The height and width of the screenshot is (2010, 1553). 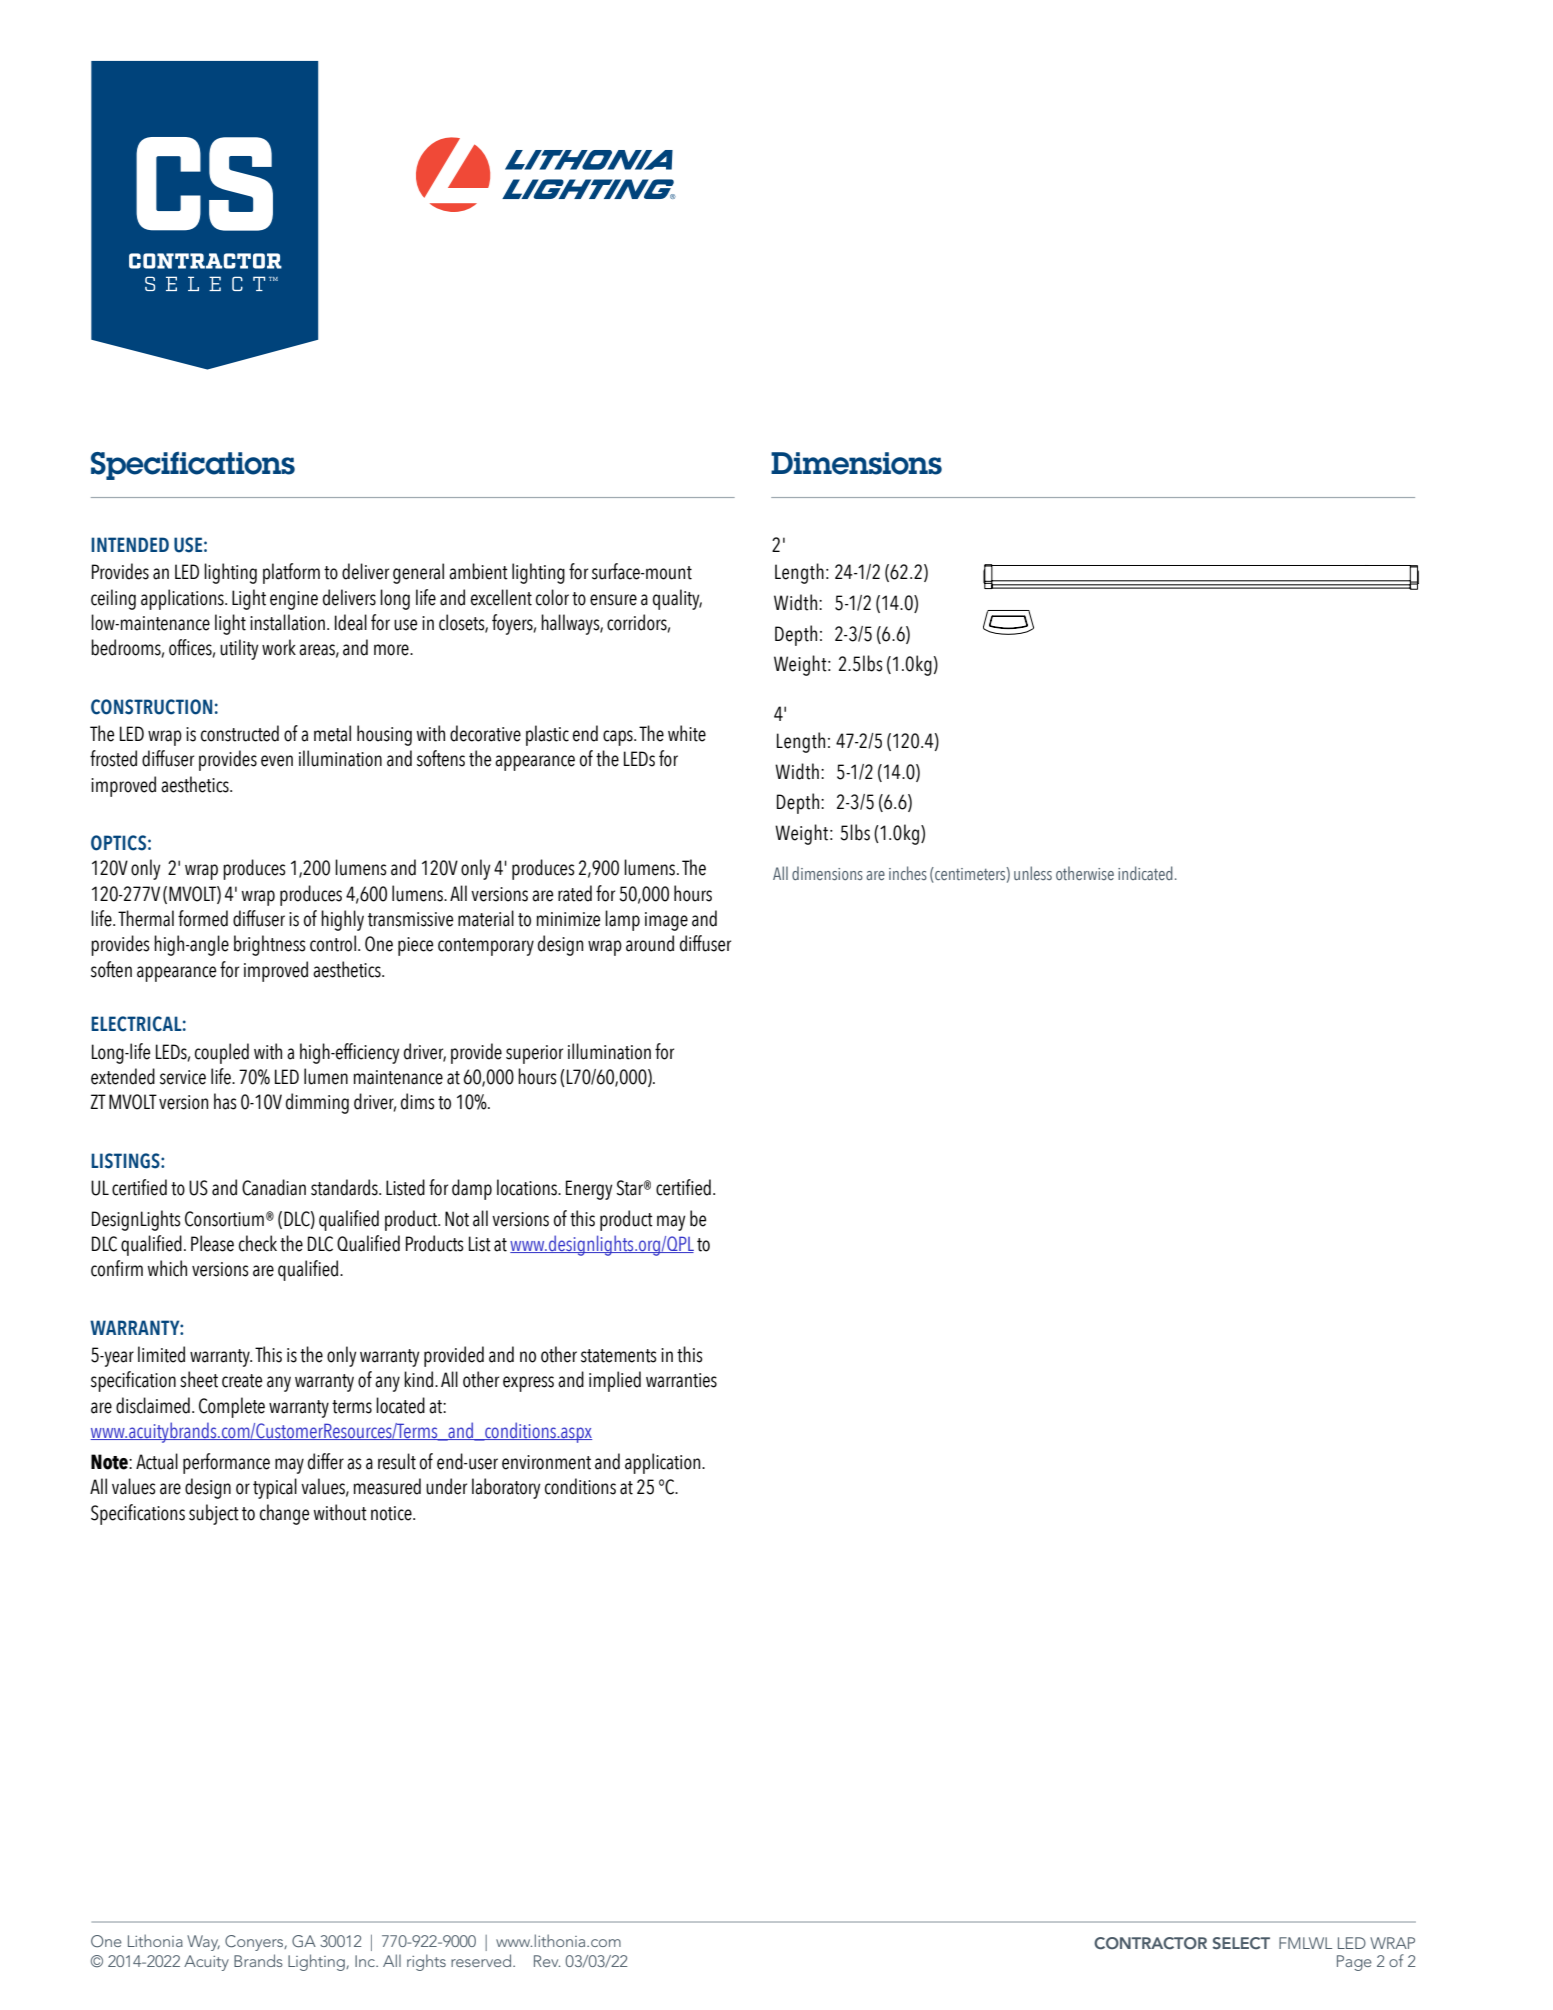 I want to click on quality, so click(x=677, y=599).
